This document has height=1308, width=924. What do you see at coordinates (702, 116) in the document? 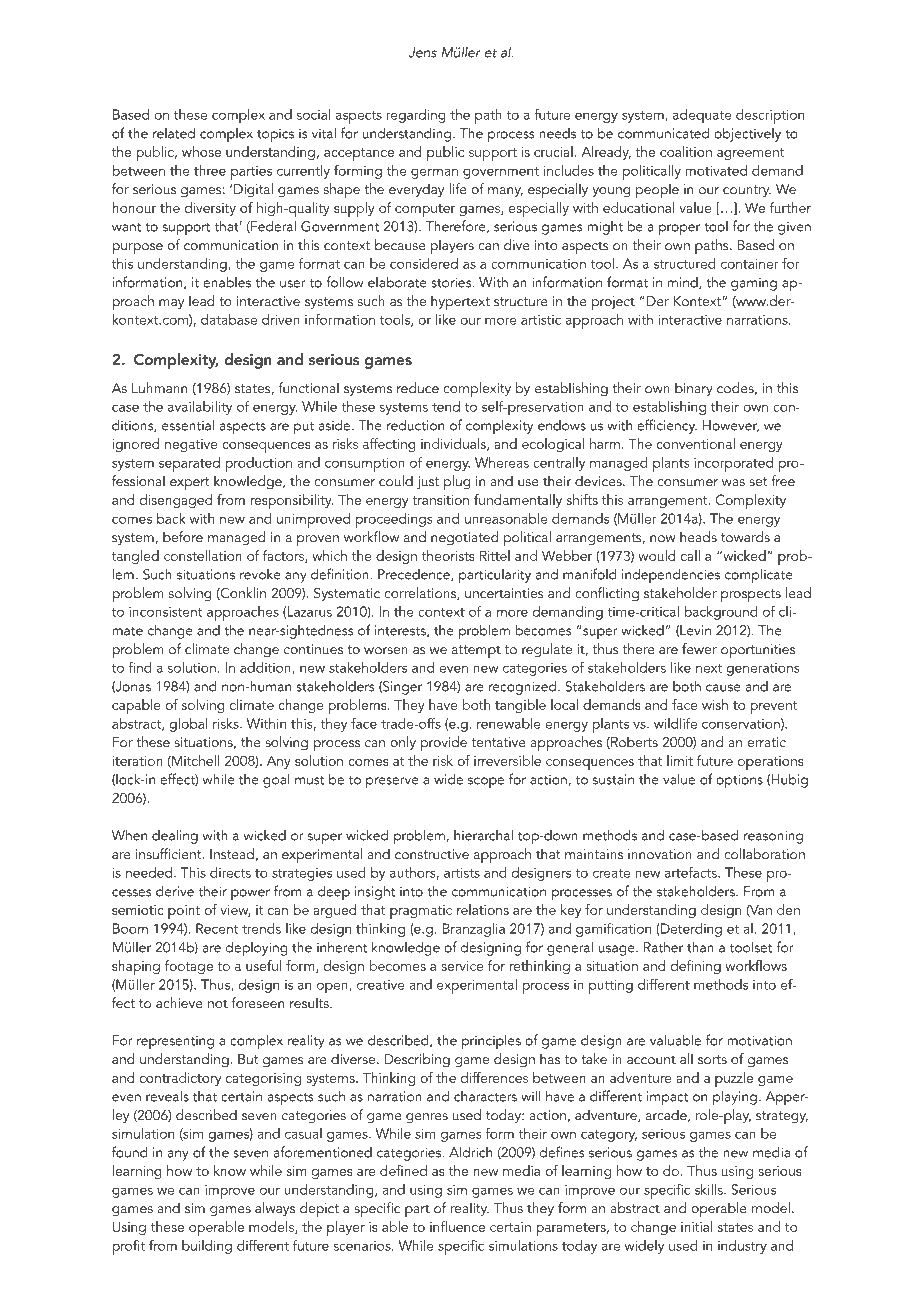
I see `adequate` at bounding box center [702, 116].
